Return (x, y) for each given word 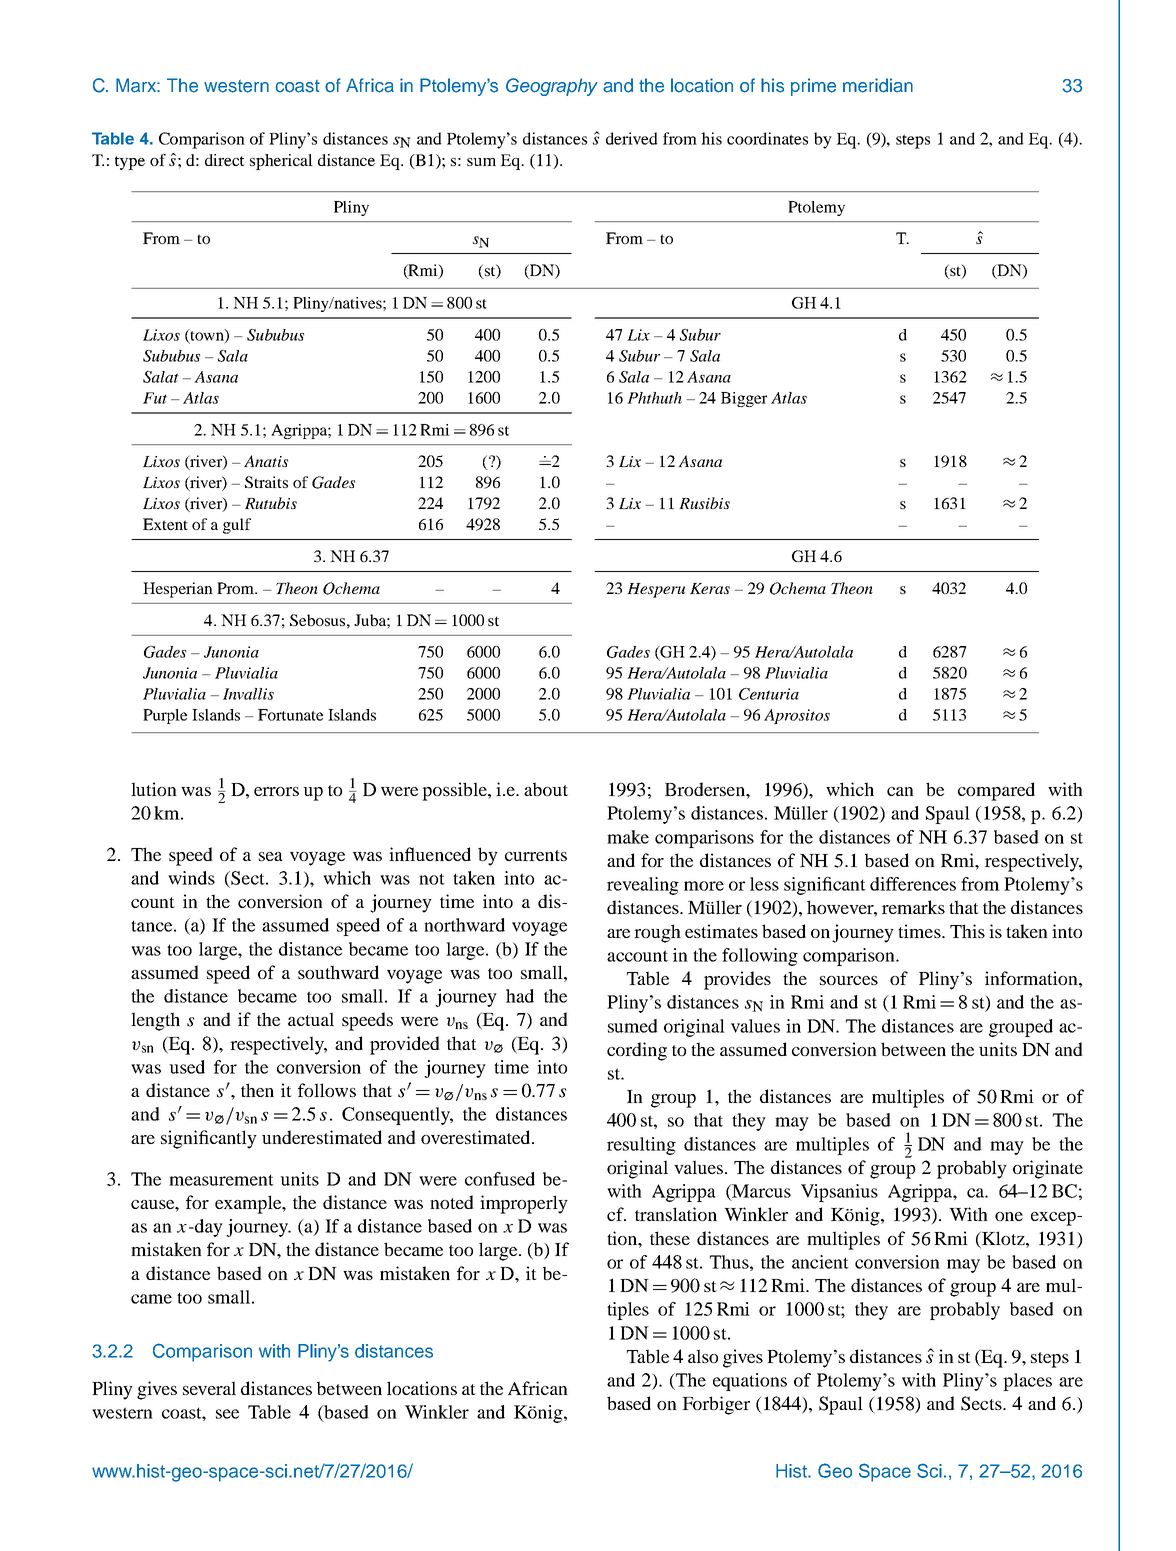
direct (225, 160)
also (703, 1356)
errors (276, 791)
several (209, 1388)
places (1027, 1382)
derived (632, 138)
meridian (878, 85)
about (546, 789)
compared (996, 791)
